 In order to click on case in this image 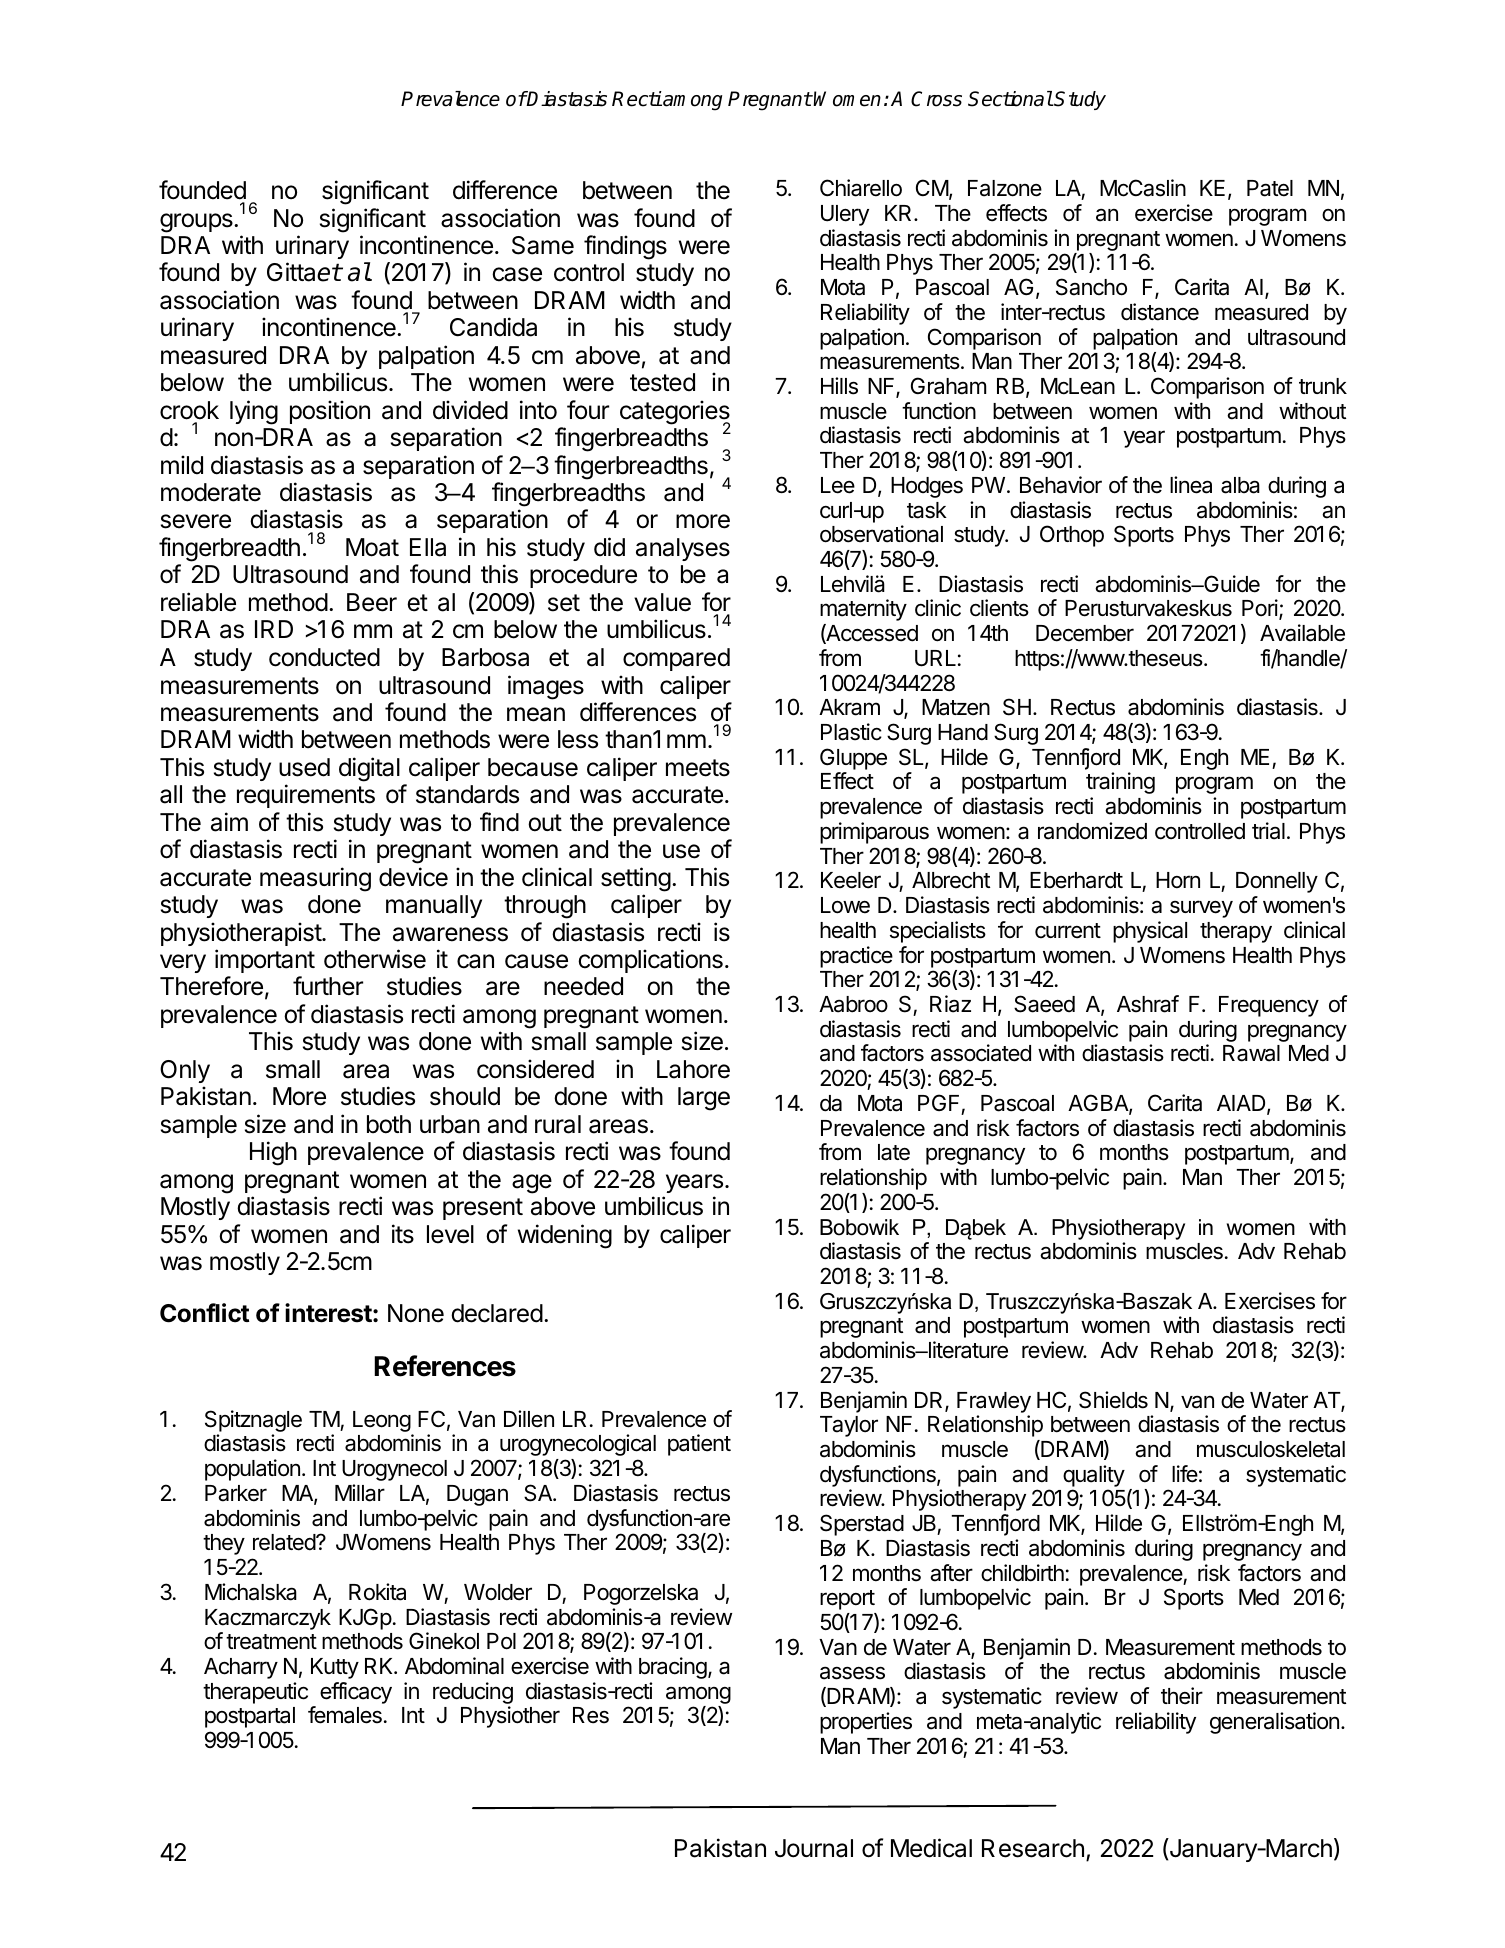, I will do `click(517, 274)`.
